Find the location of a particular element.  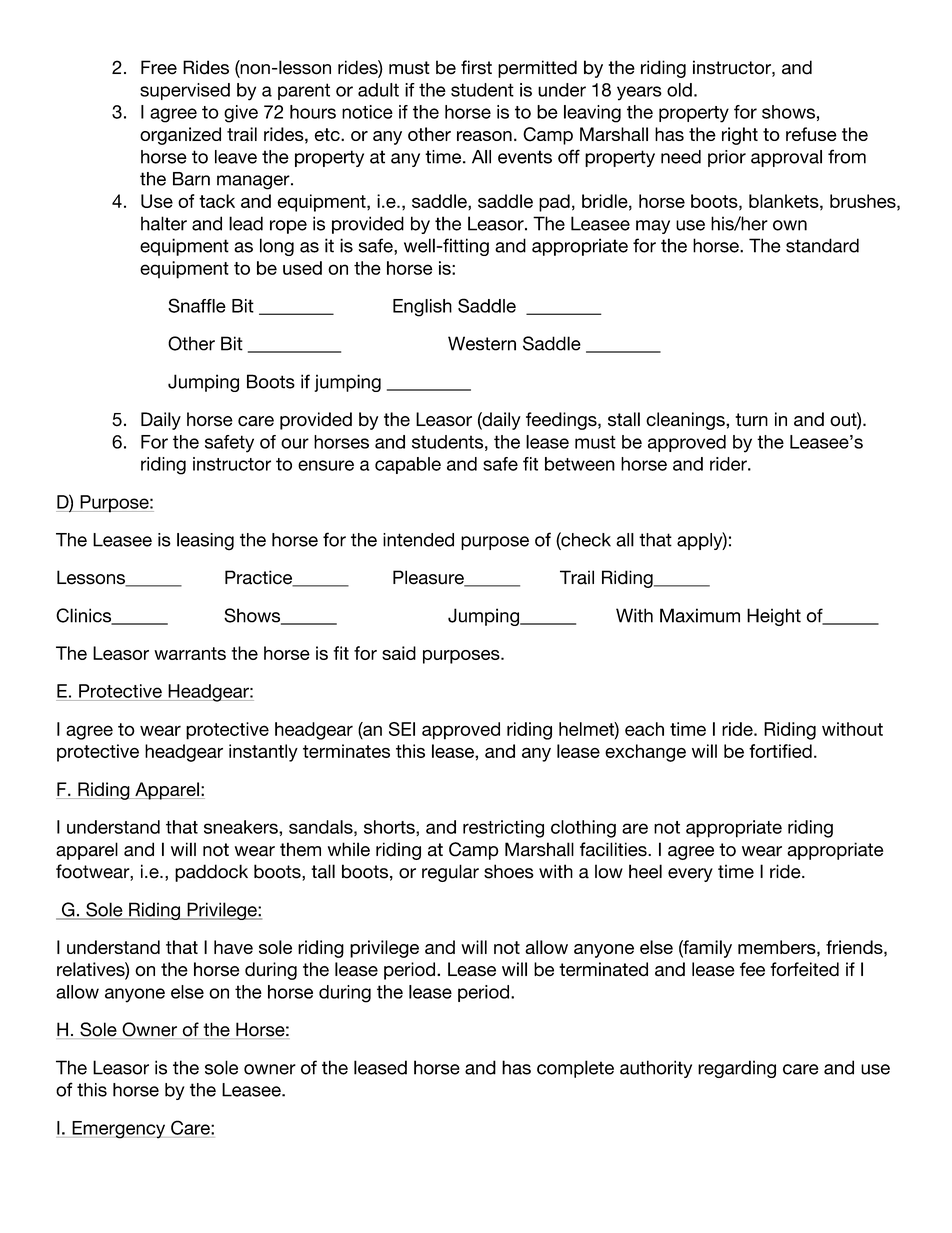

instantly is located at coordinates (263, 753).
